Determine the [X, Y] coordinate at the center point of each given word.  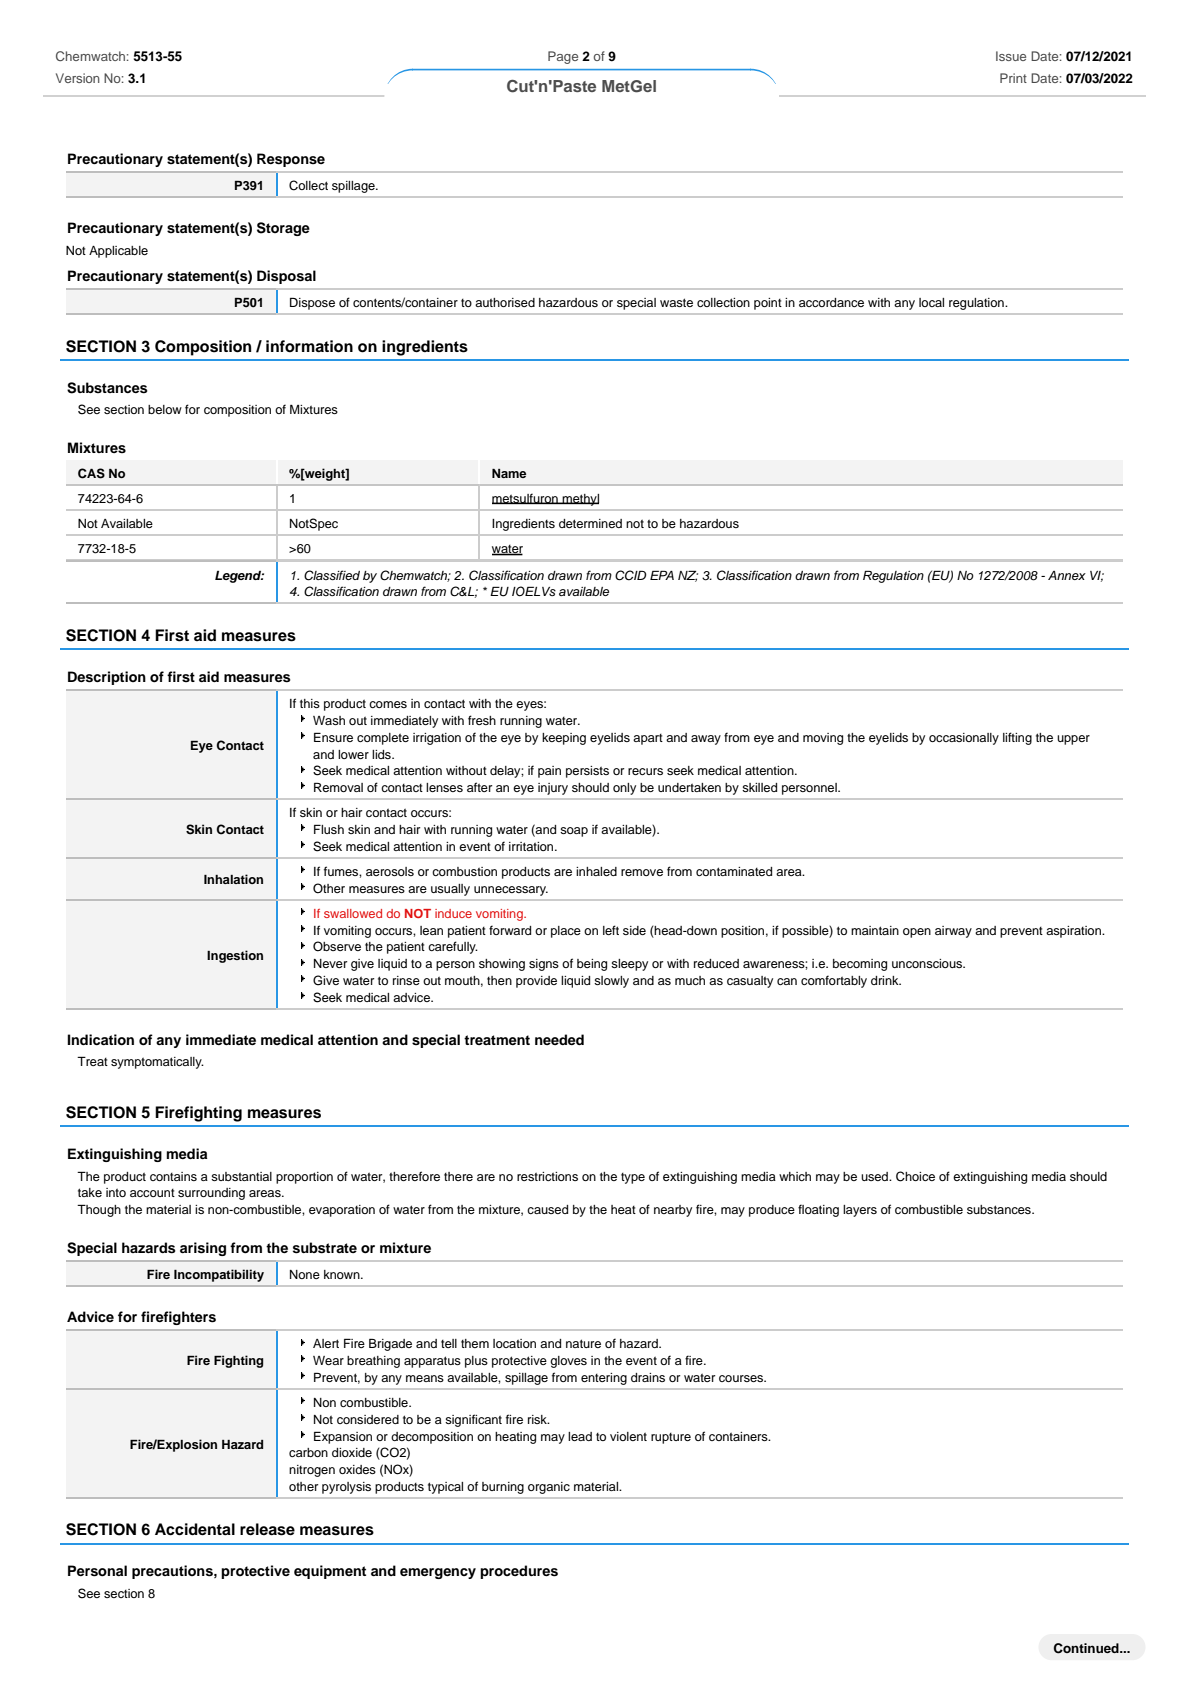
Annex [1067, 575]
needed [559, 1039]
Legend [239, 577]
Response [291, 160]
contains [173, 1176]
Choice [915, 1176]
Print [1013, 78]
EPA [662, 575]
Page [563, 57]
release [267, 1529]
